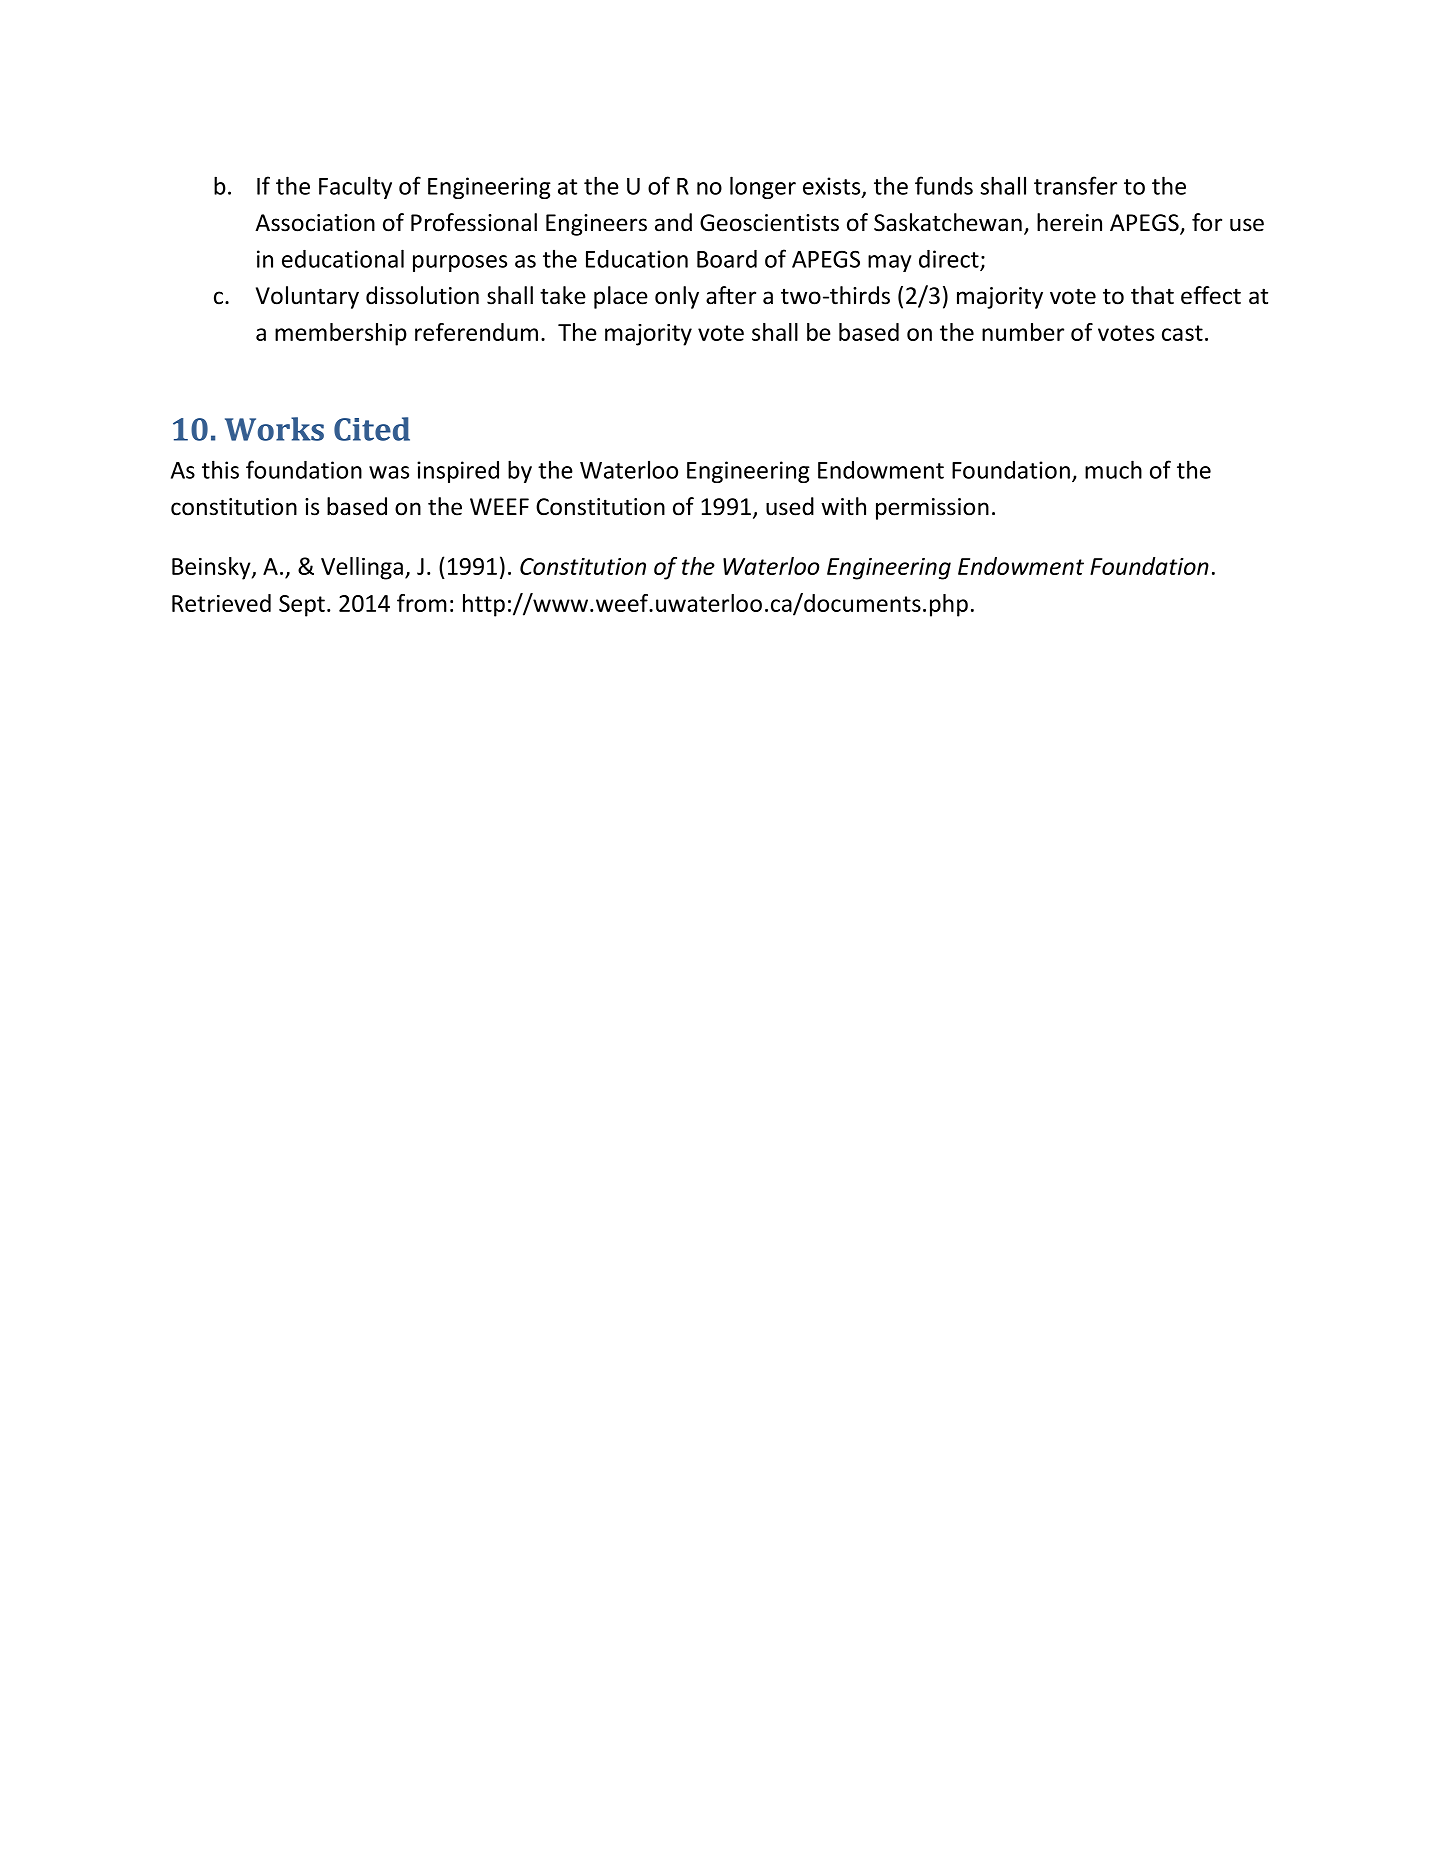 This page has height=1872, width=1447. What do you see at coordinates (763, 187) in the page?
I see `longer` at bounding box center [763, 187].
